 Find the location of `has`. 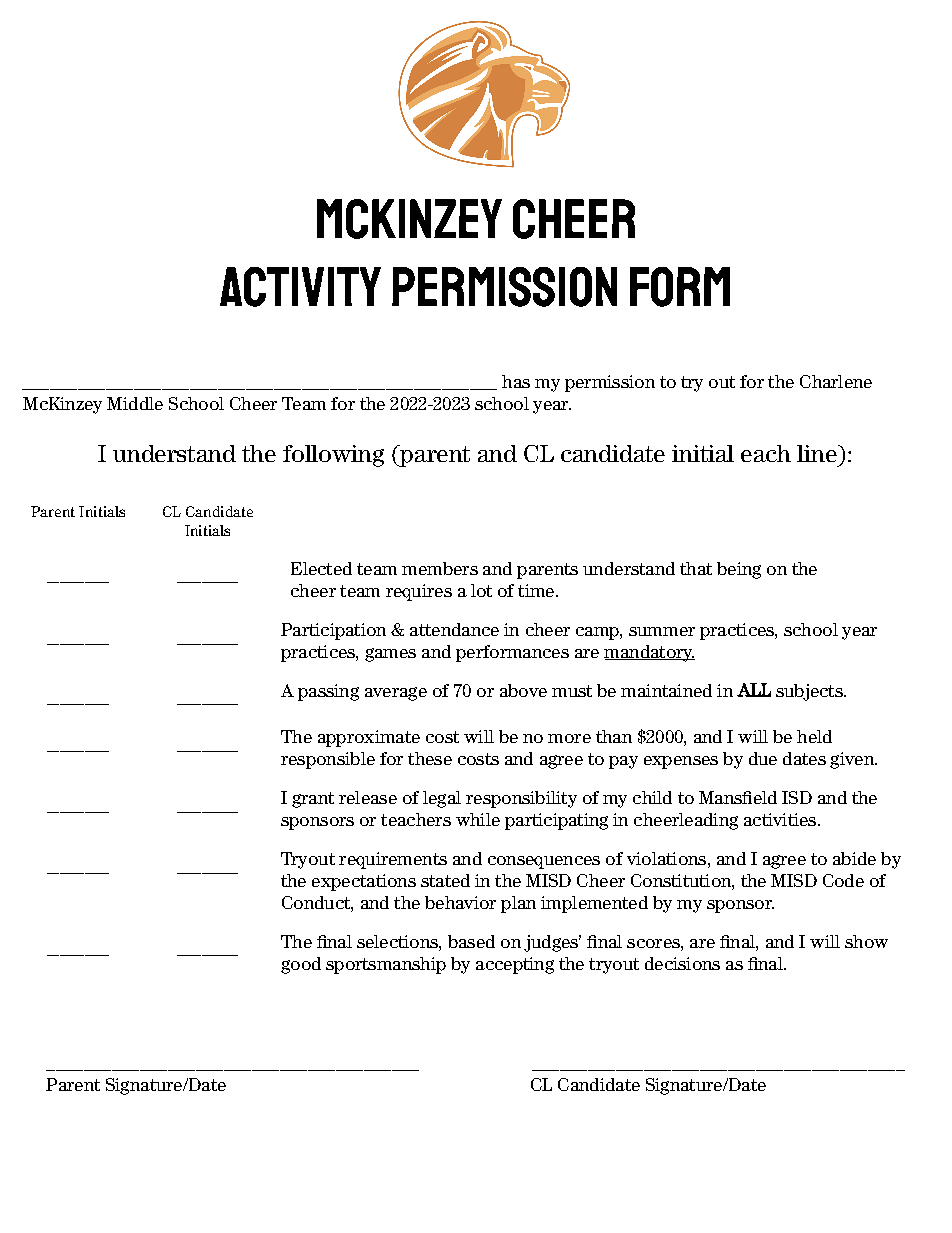

has is located at coordinates (516, 381).
